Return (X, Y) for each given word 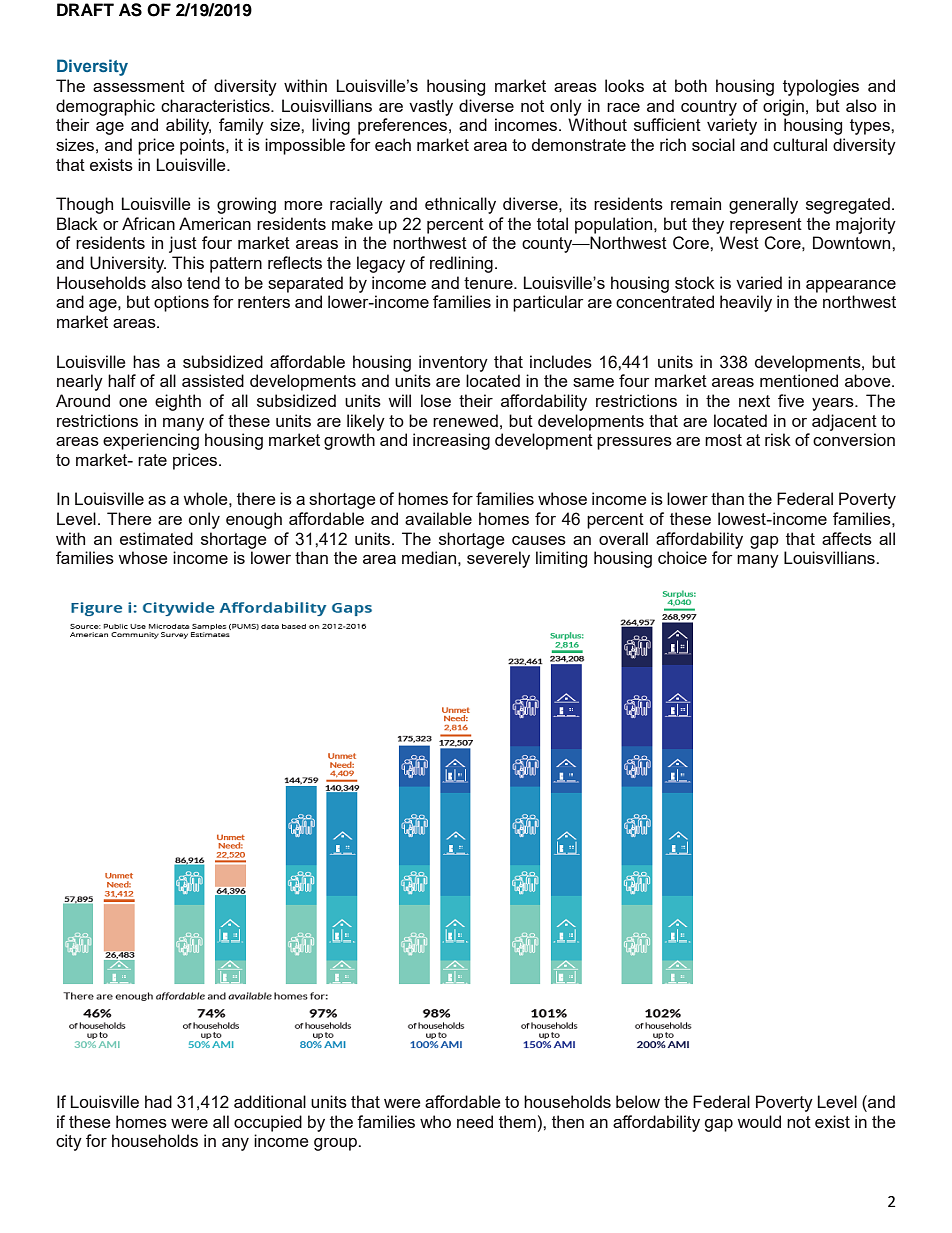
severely (498, 559)
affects (847, 538)
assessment (139, 86)
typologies (821, 87)
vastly (431, 107)
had (158, 1101)
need (475, 1121)
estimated (156, 538)
